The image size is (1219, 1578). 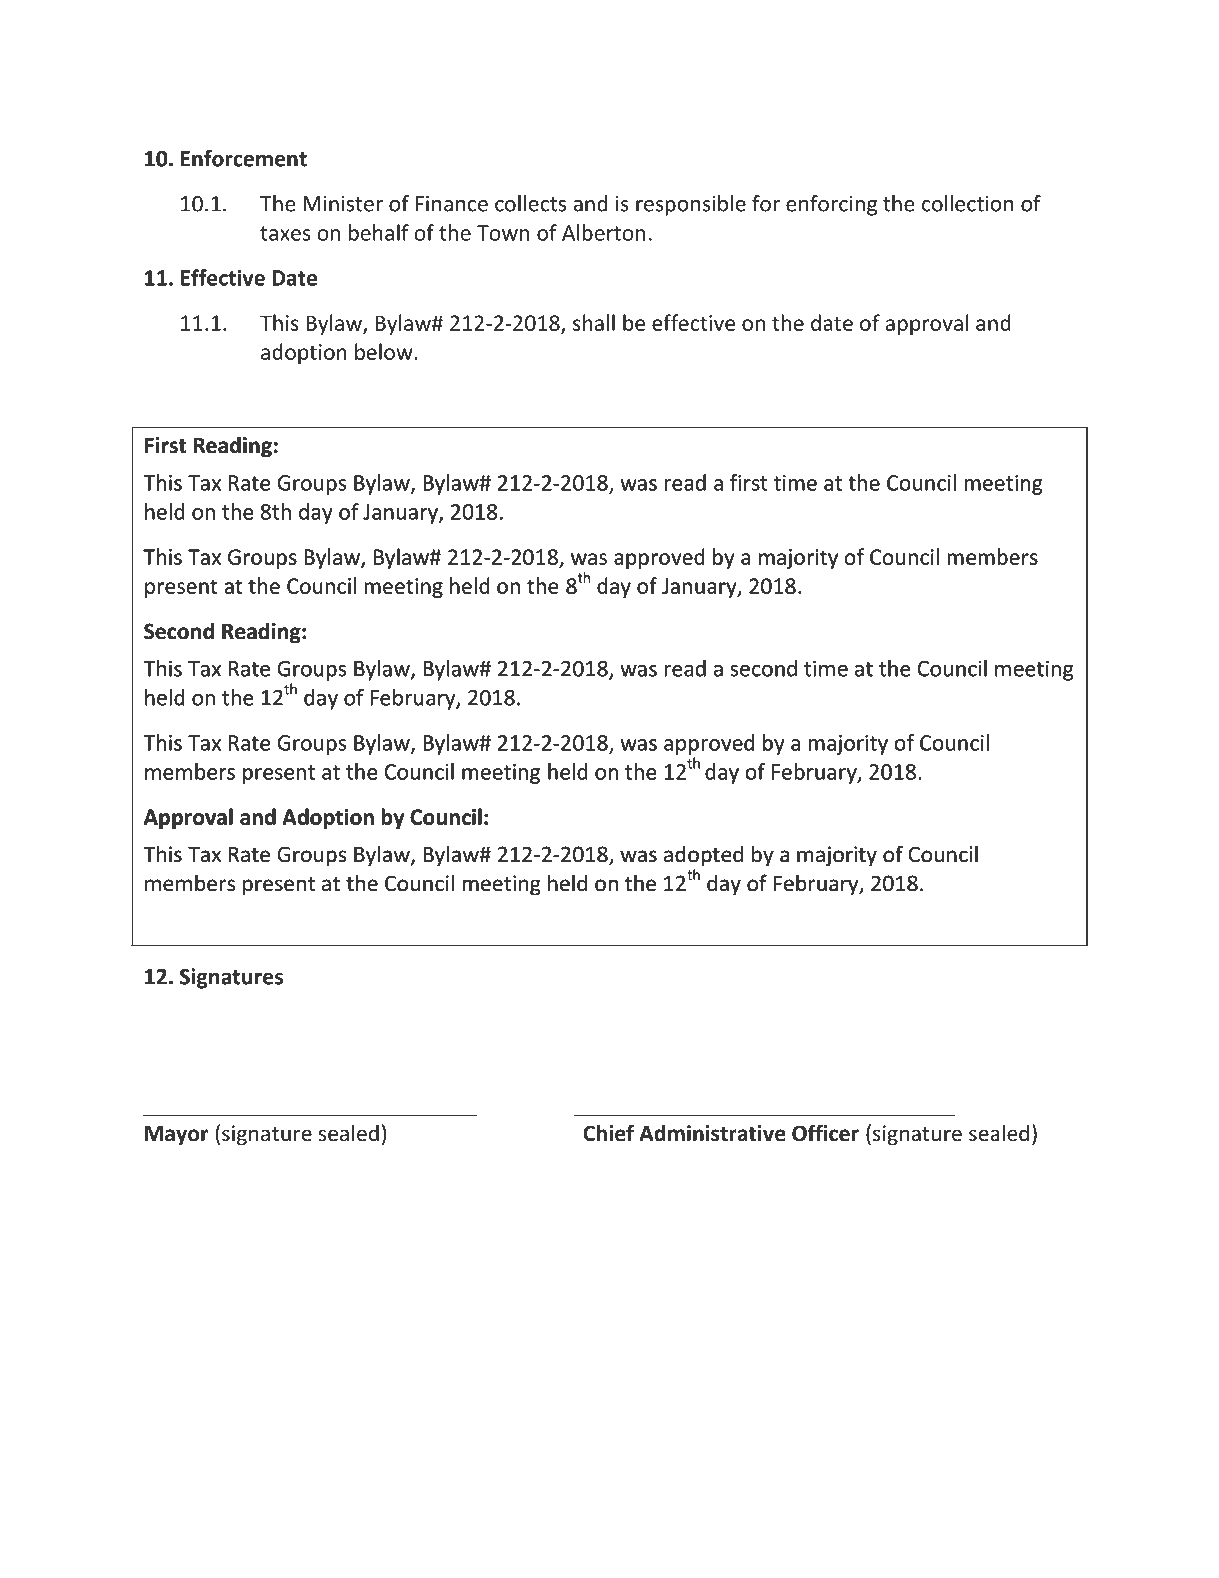 I want to click on Mayor, so click(x=176, y=1136).
